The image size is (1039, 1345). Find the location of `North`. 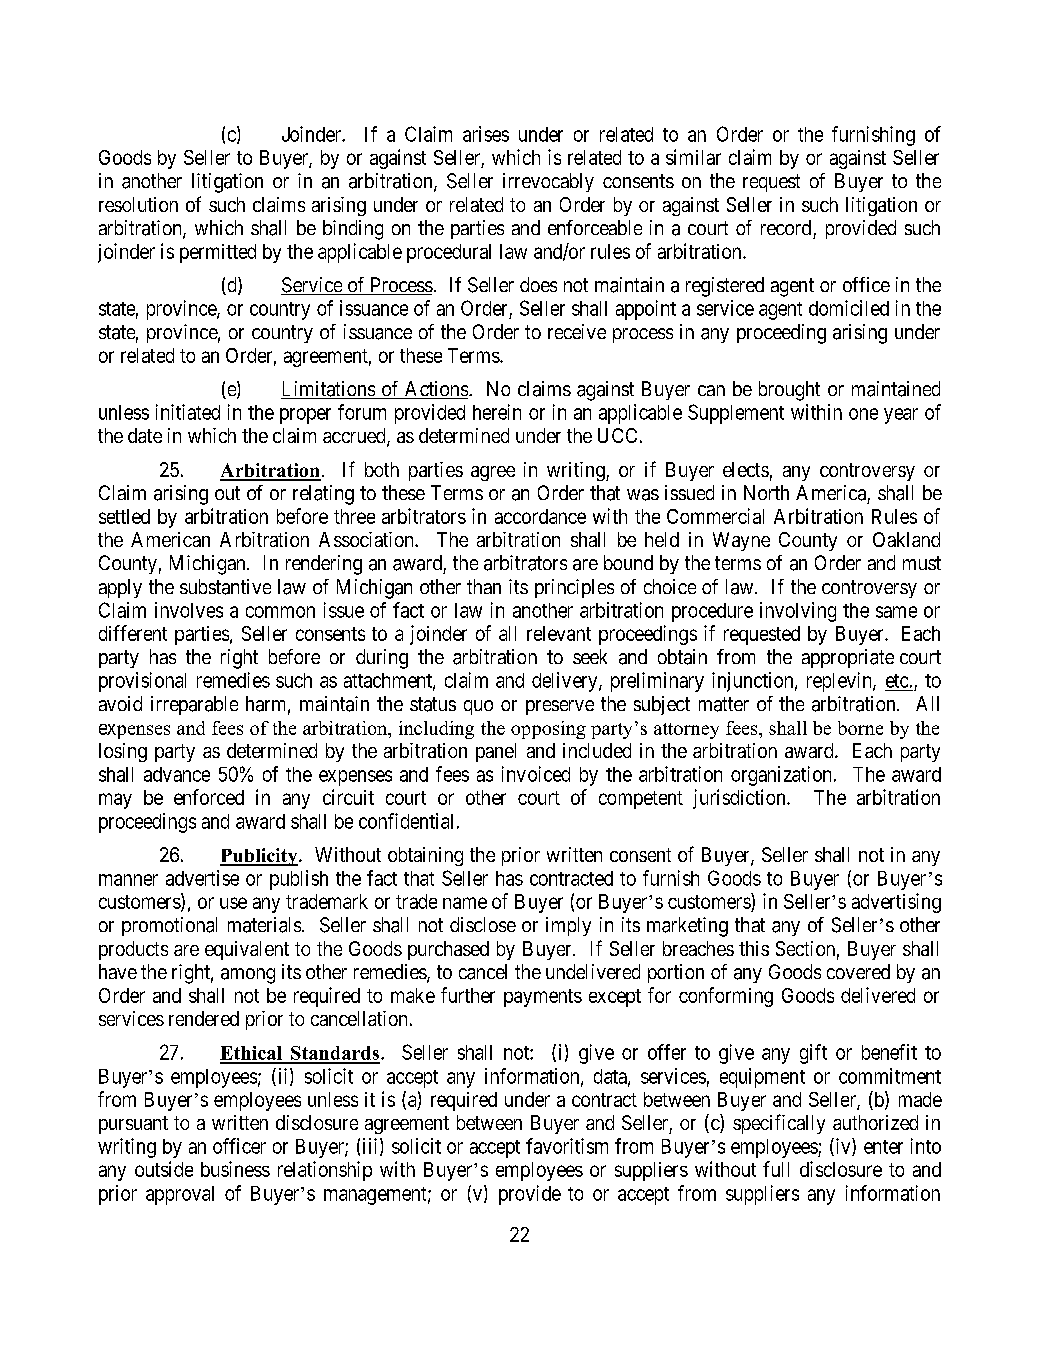

North is located at coordinates (766, 492).
